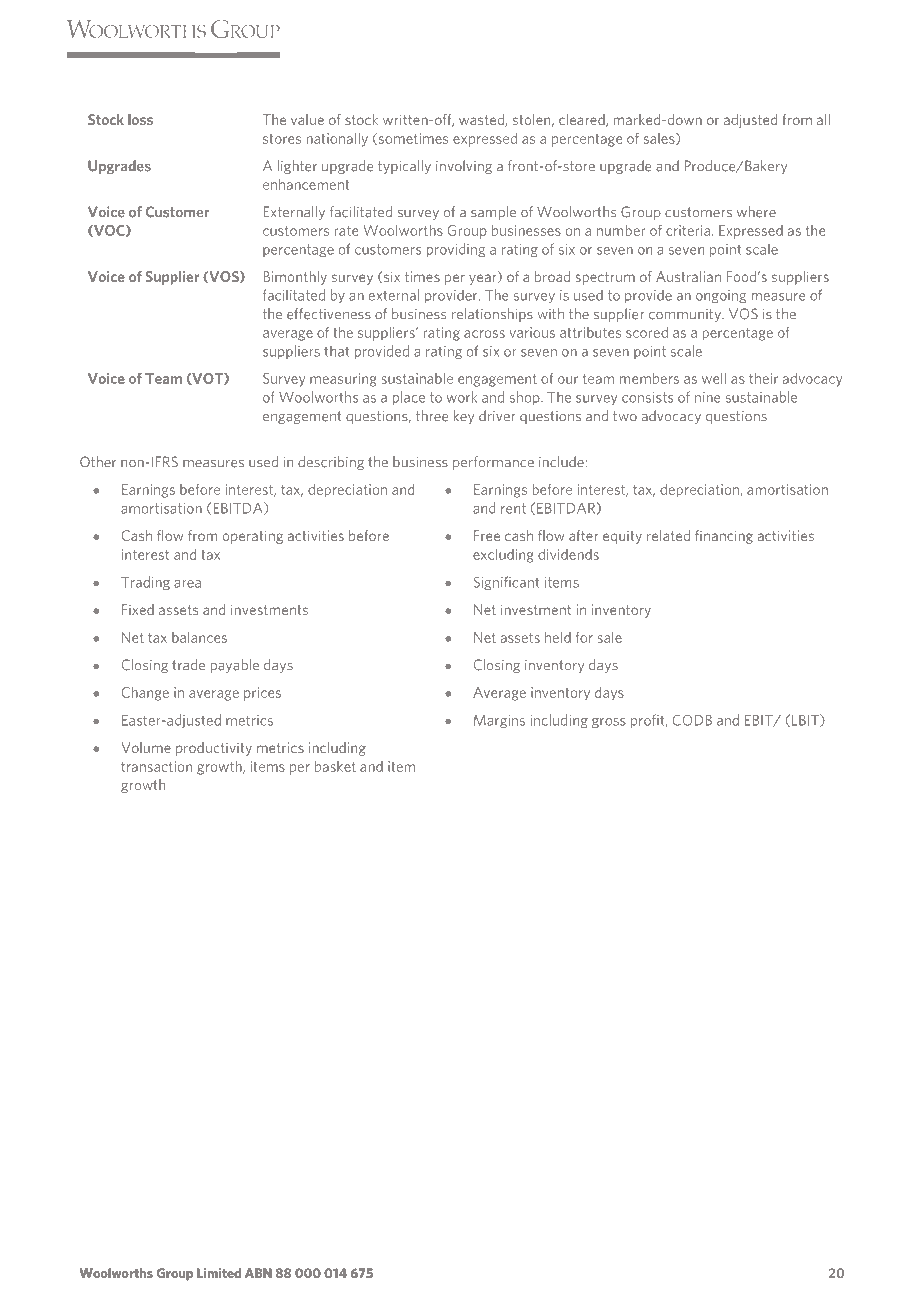 The width and height of the image is (924, 1308). I want to click on Free, so click(487, 535).
